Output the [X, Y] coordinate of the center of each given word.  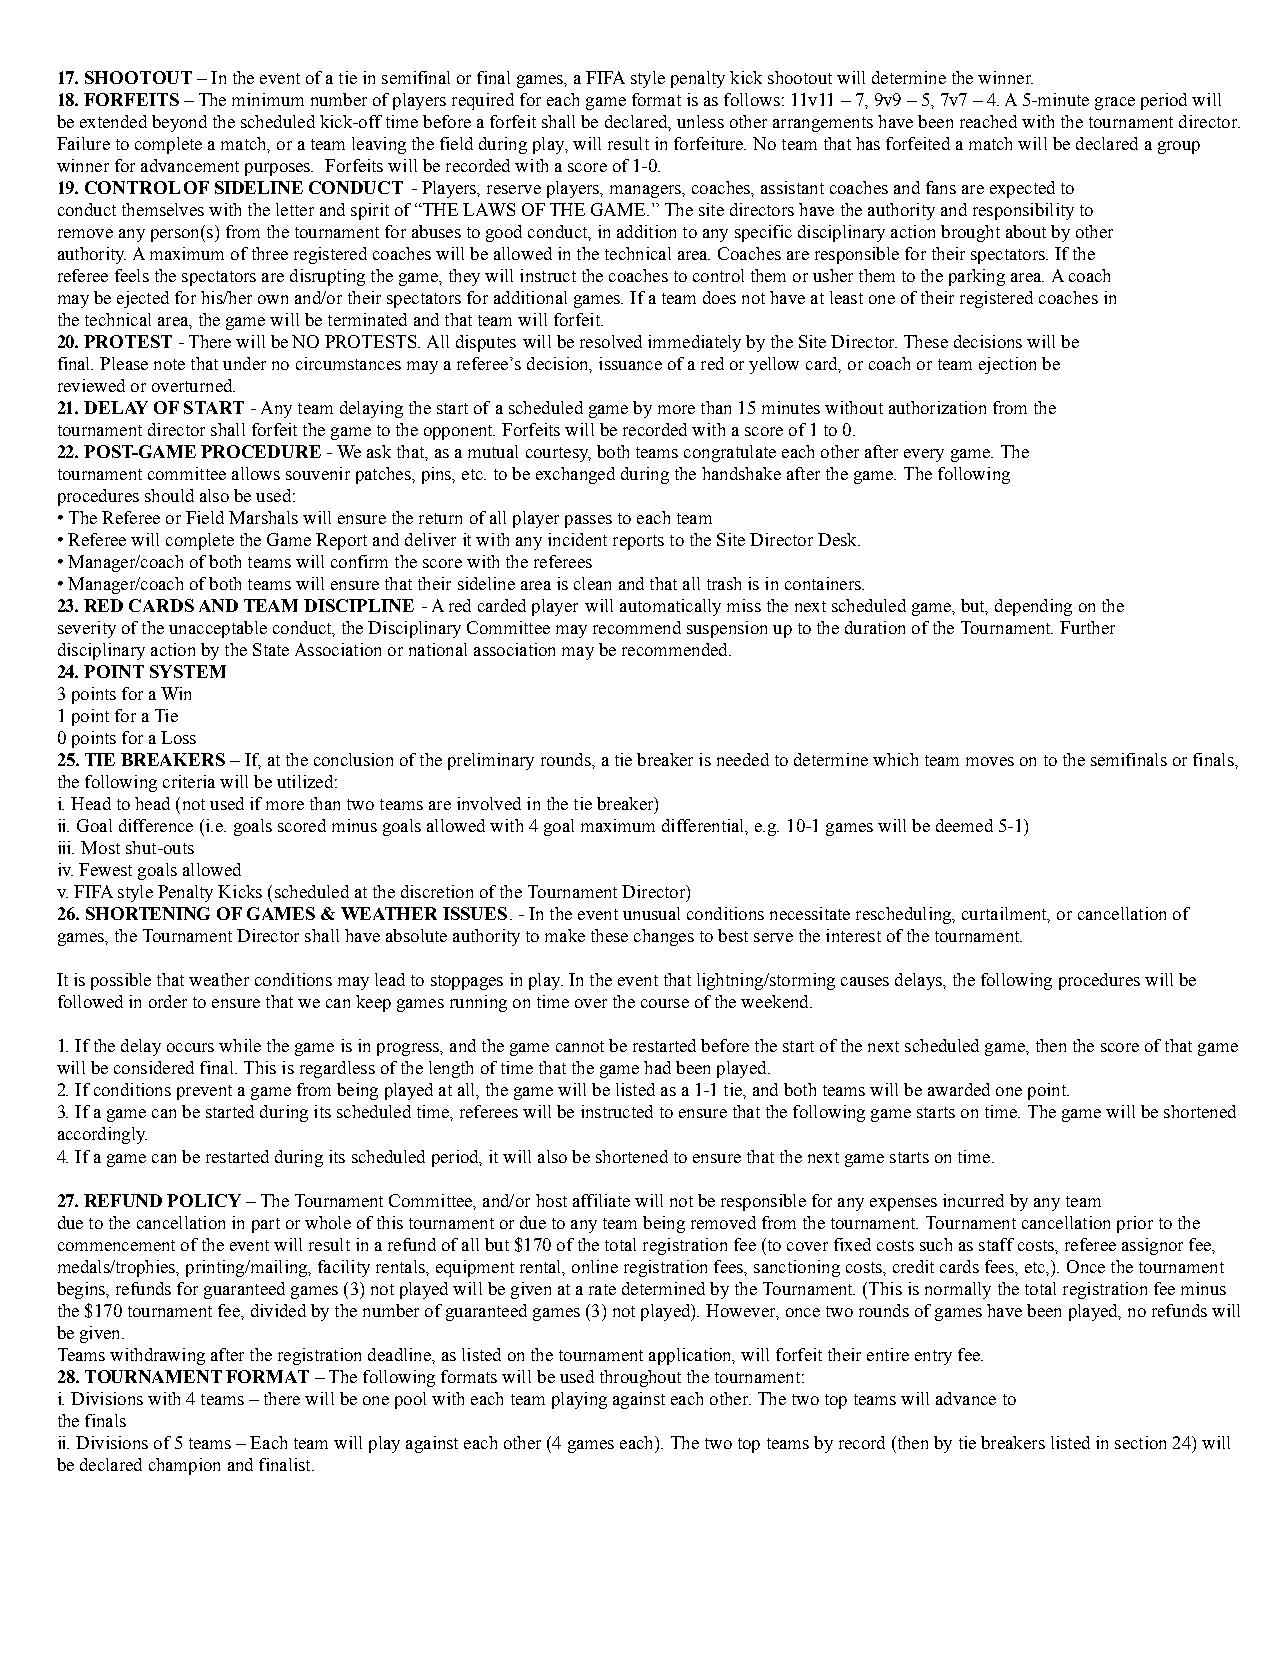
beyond [179, 123]
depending [1033, 607]
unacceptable [218, 629]
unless [700, 121]
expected [1022, 189]
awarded [959, 1089]
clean [592, 583]
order [168, 1001]
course [665, 1003]
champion [184, 1466]
